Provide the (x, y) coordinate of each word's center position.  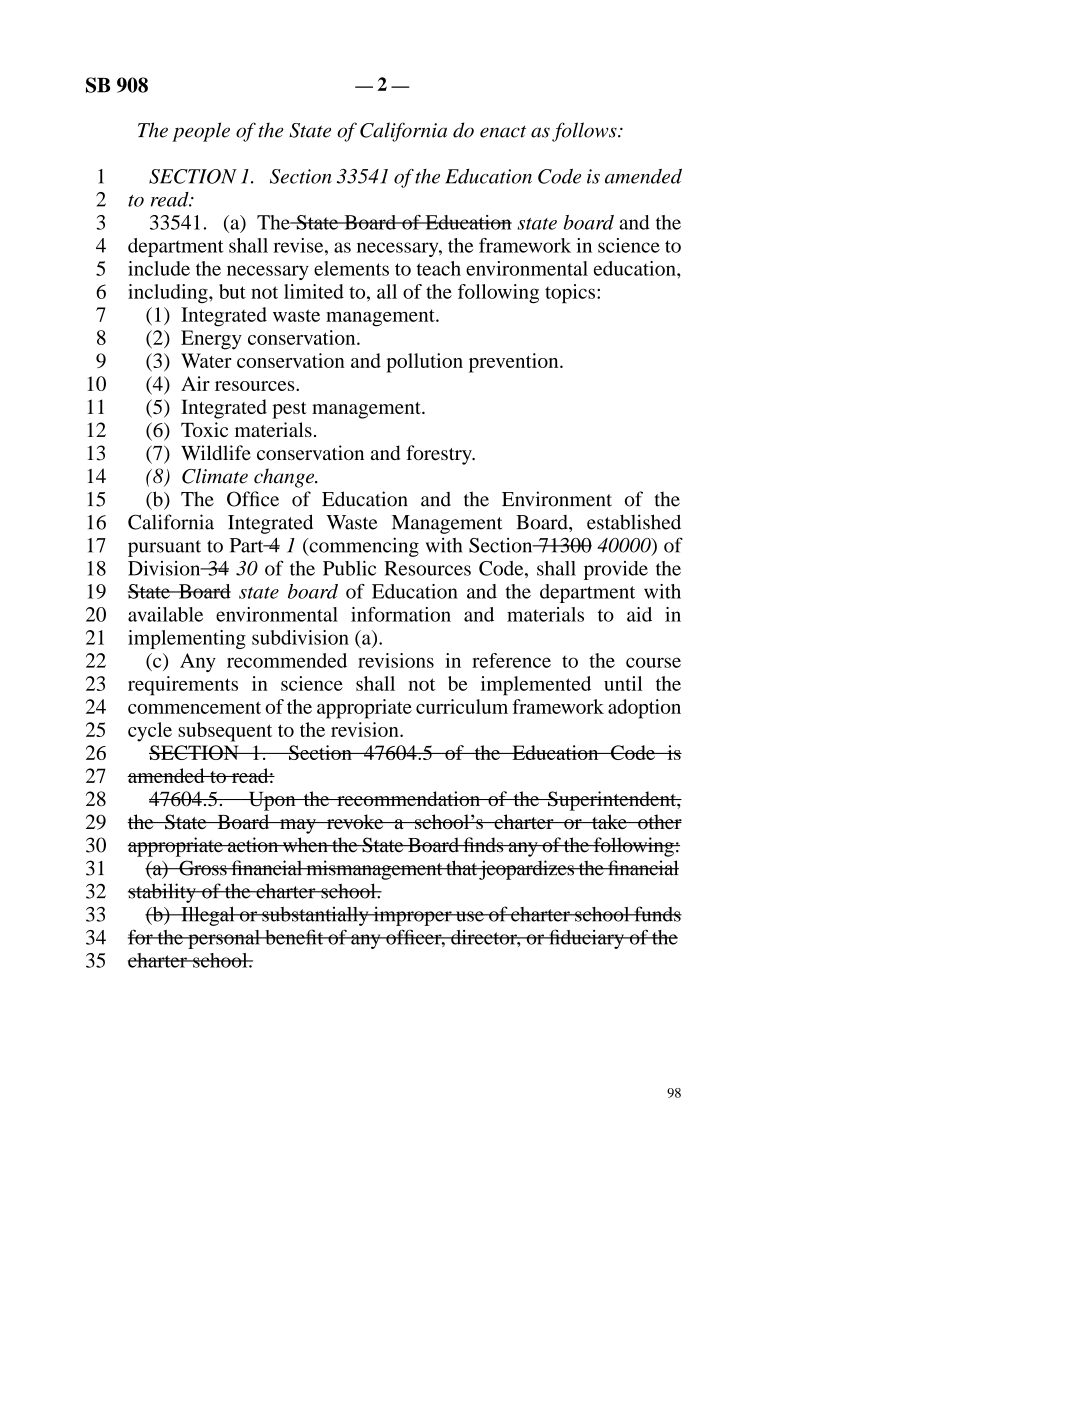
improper (412, 916)
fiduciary (586, 939)
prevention (515, 363)
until (623, 683)
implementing (187, 639)
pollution (424, 363)
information (401, 614)
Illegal (208, 916)
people (201, 132)
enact (503, 132)
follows (585, 132)
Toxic (204, 429)
